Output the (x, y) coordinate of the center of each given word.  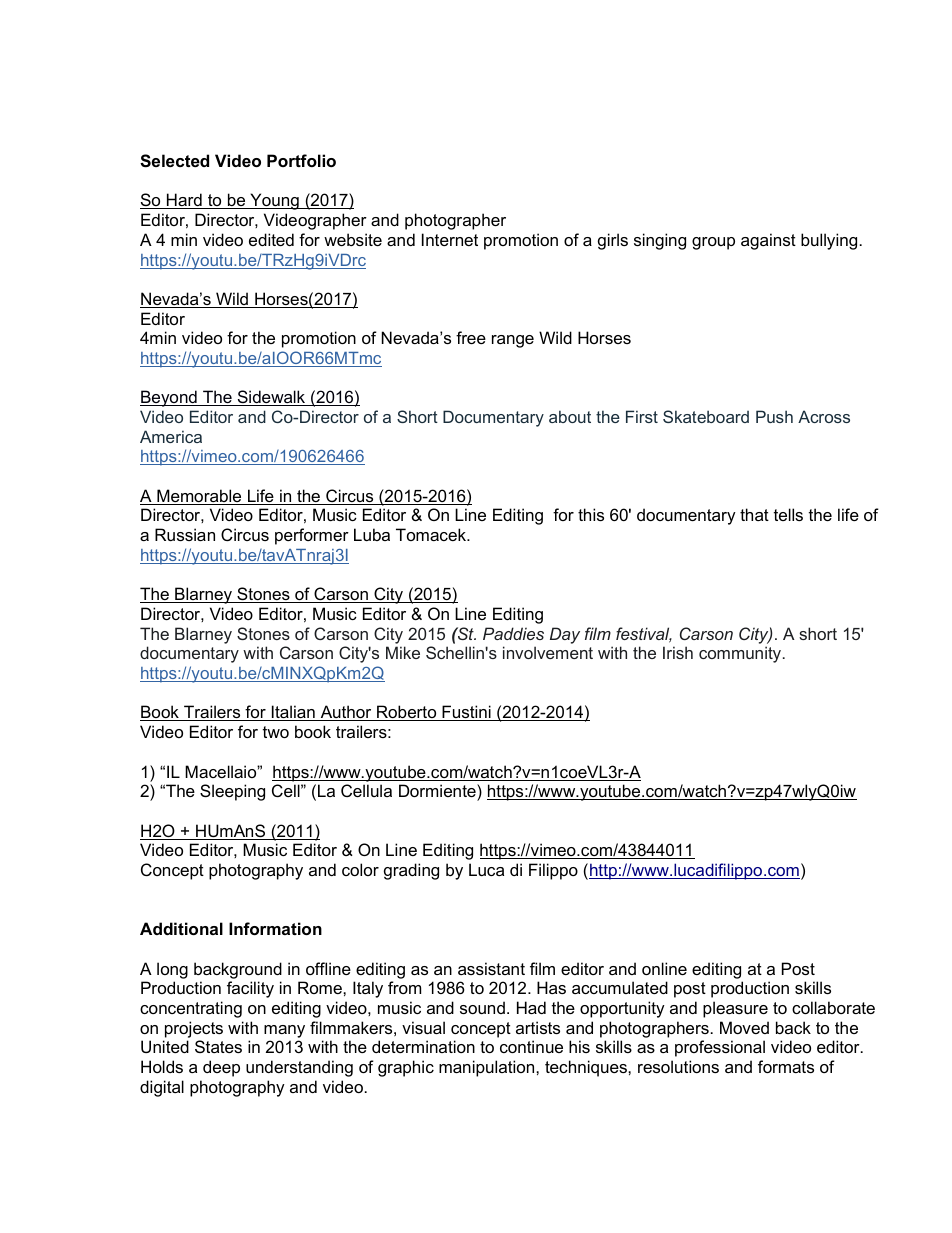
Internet (450, 239)
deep (221, 1068)
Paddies (513, 633)
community (741, 654)
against (768, 241)
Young (274, 201)
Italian (293, 713)
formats (786, 1066)
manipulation (488, 1068)
